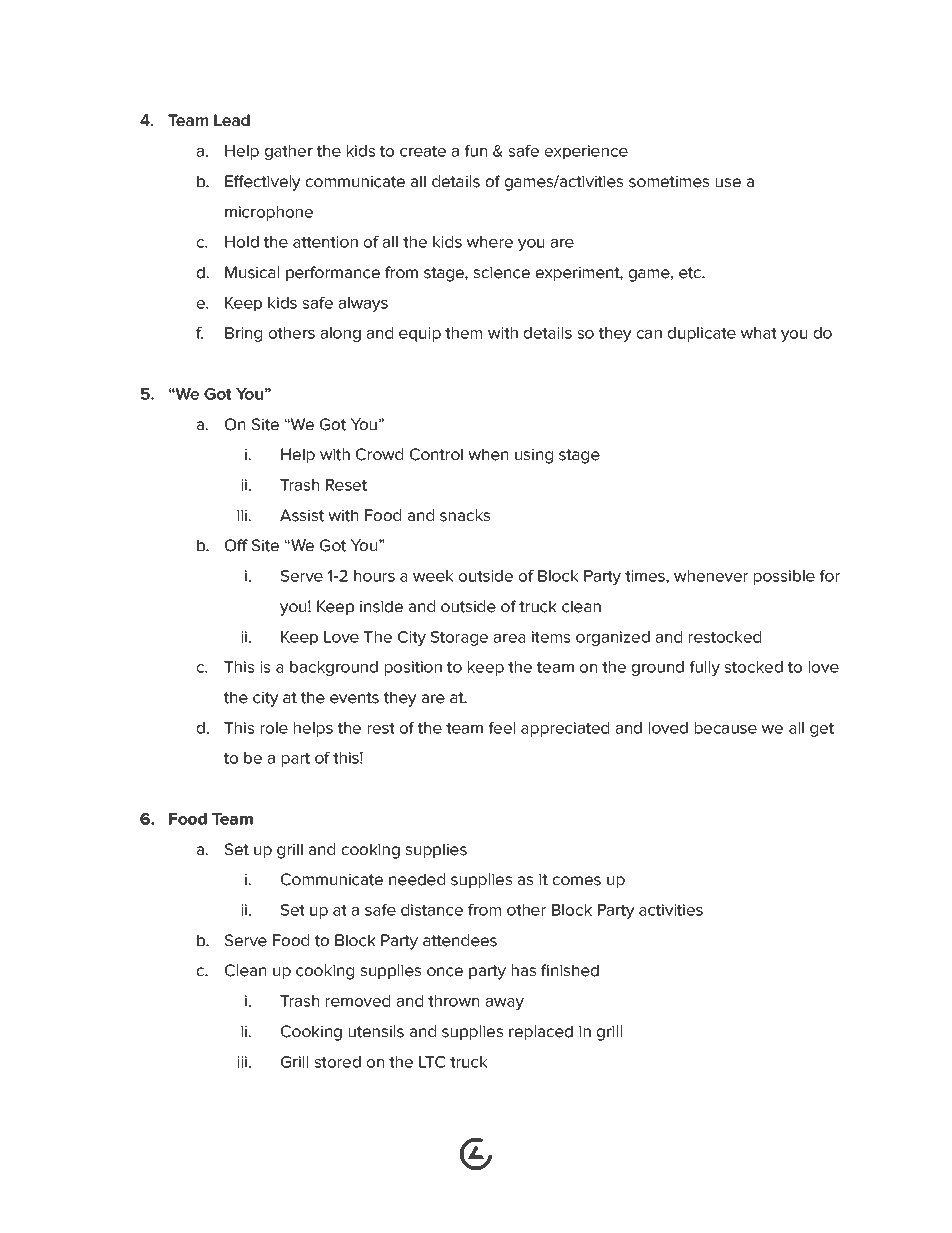 The width and height of the screenshot is (952, 1233). Describe the element at coordinates (338, 1062) in the screenshot. I see `stored` at that location.
